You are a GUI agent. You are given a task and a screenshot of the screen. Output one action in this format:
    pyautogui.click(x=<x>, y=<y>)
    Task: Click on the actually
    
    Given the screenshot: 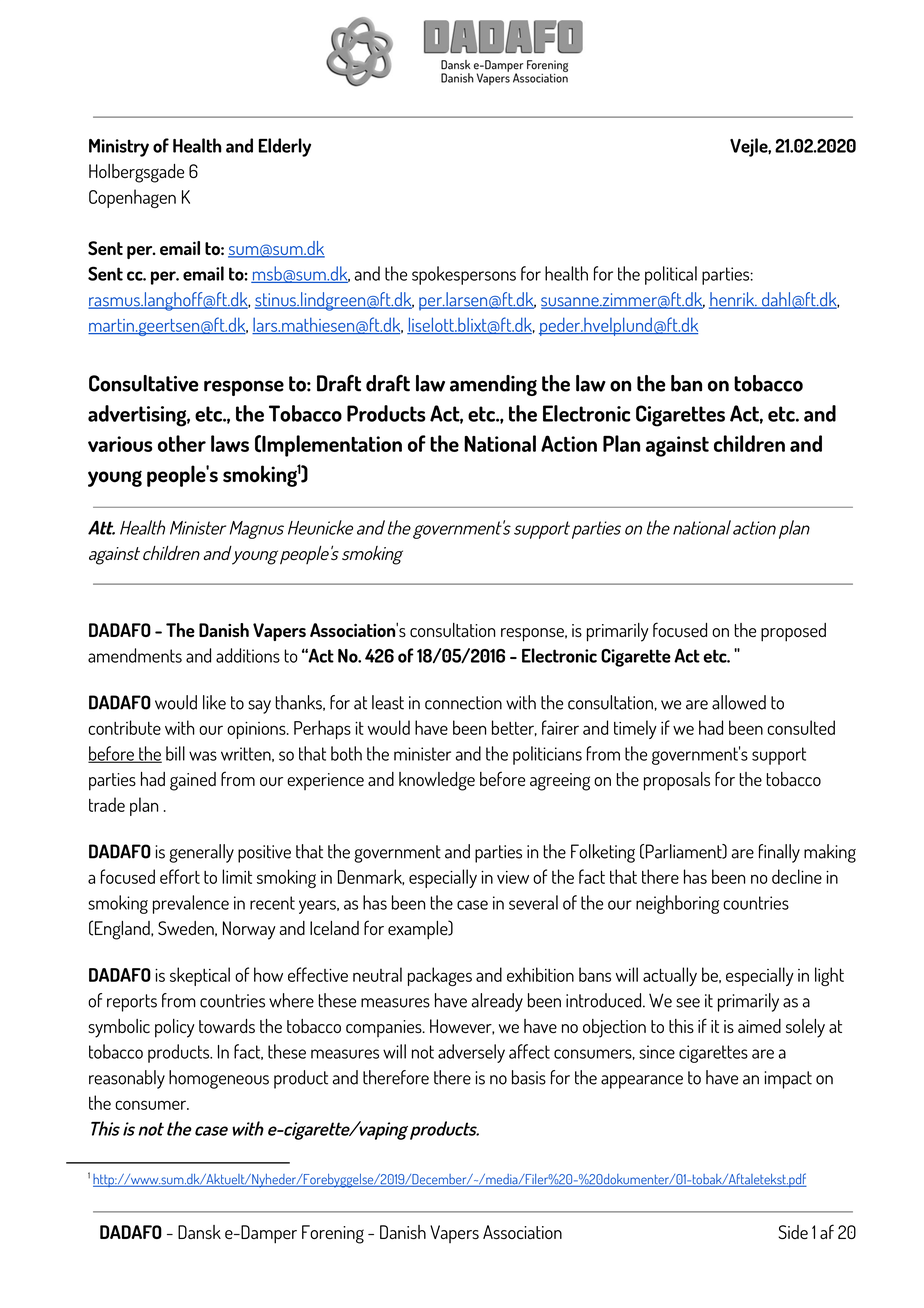 What is the action you would take?
    pyautogui.click(x=670, y=976)
